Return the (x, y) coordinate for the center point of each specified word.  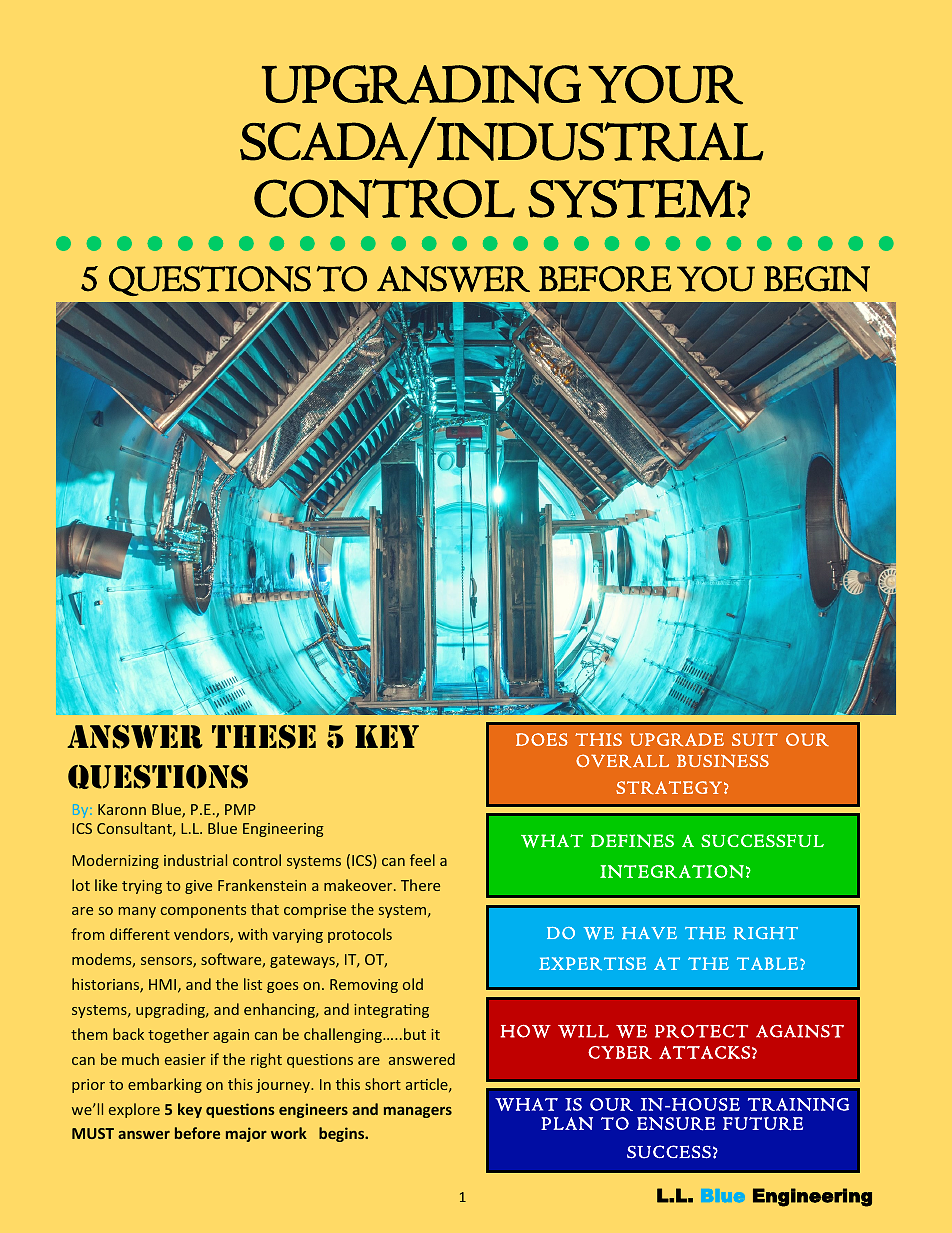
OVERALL (622, 761)
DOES (542, 739)
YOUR (665, 85)
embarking (165, 1085)
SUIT (755, 739)
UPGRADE (677, 739)
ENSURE (676, 1124)
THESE (264, 737)
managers (418, 1112)
